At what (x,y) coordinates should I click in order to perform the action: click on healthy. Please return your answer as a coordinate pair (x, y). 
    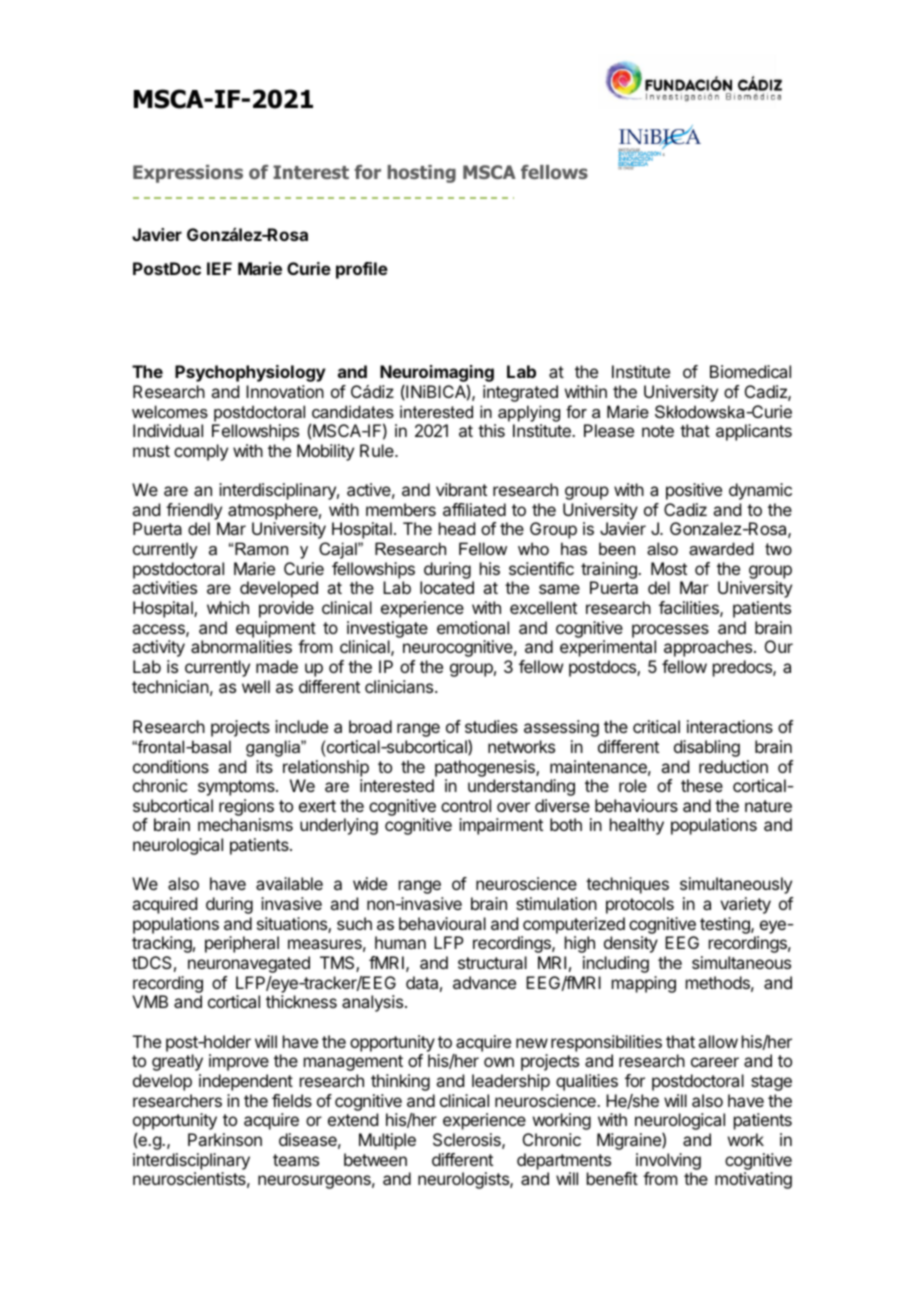
    Looking at the image, I should click on (637, 826).
